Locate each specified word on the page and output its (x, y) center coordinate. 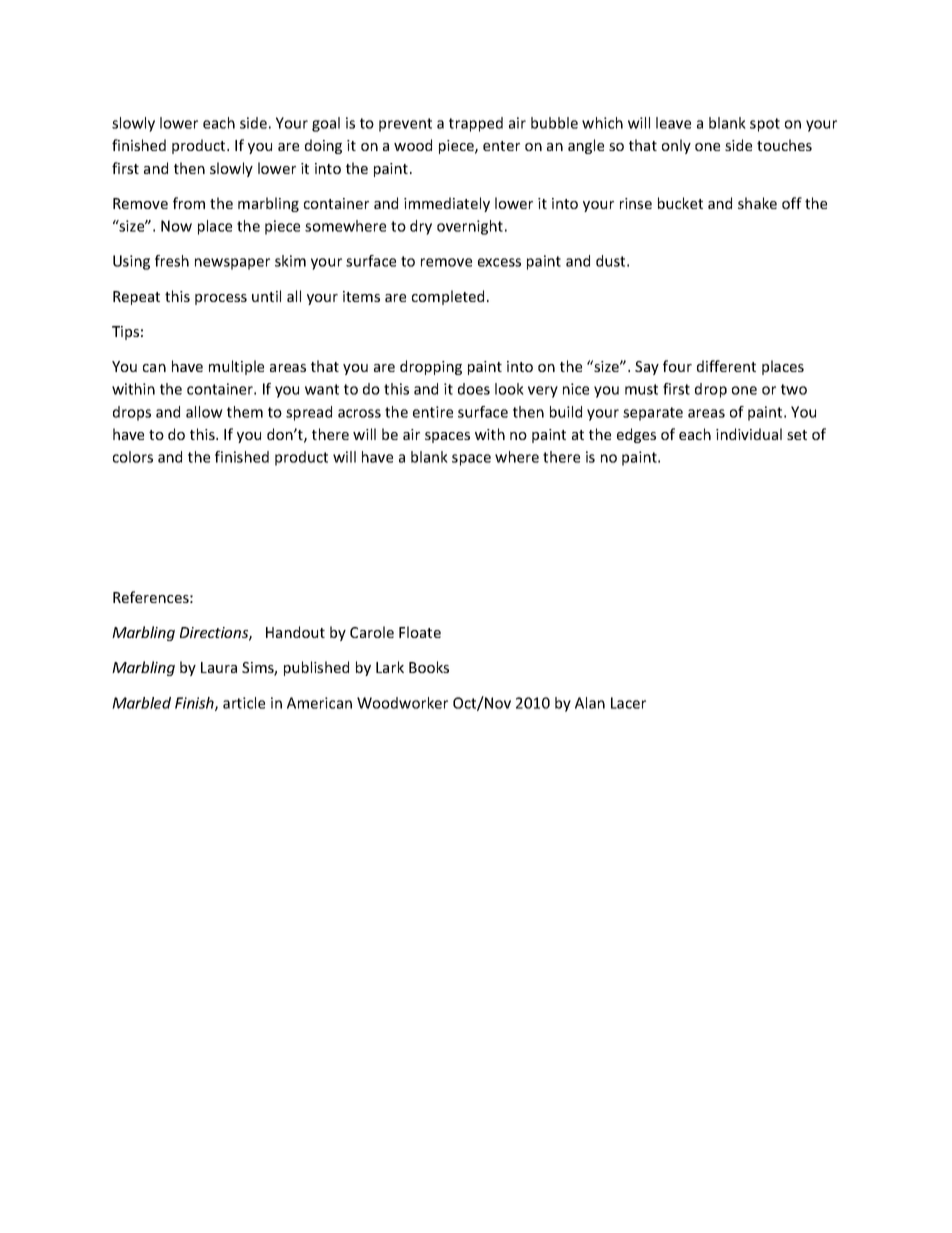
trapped (476, 124)
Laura (219, 667)
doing (323, 146)
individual (749, 434)
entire (433, 412)
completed (448, 297)
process (221, 299)
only (676, 146)
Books (429, 667)
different (726, 366)
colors (133, 457)
